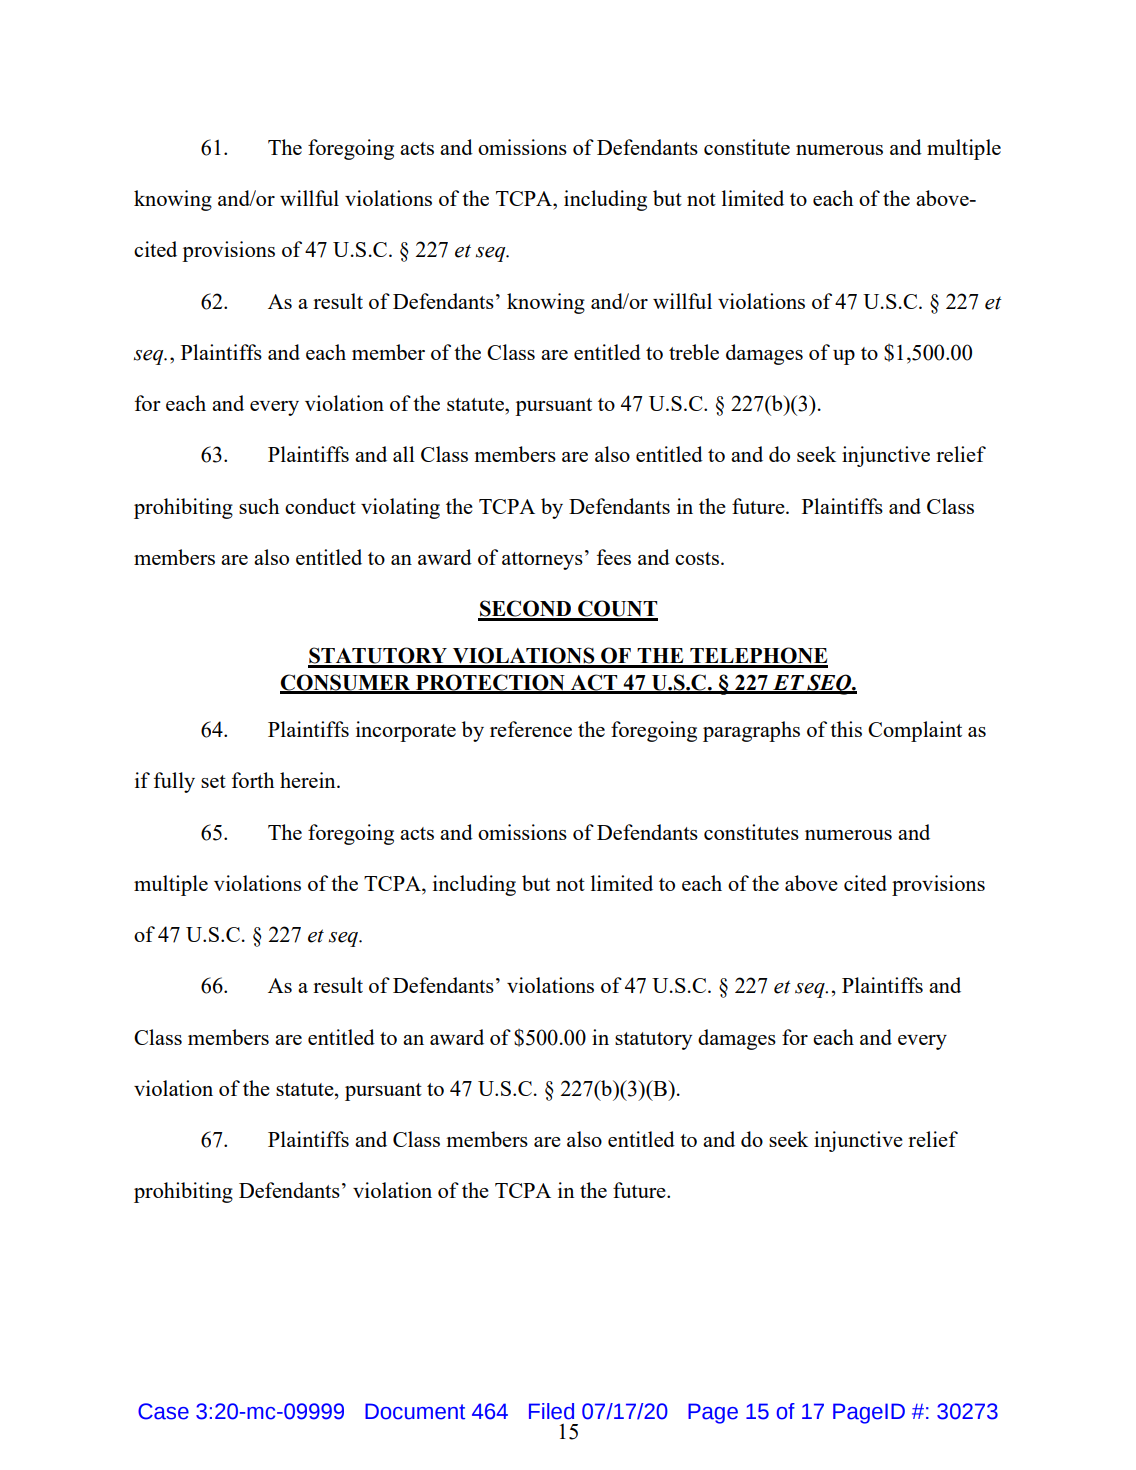 This screenshot has height=1470, width=1136. I want to click on such, so click(259, 506).
